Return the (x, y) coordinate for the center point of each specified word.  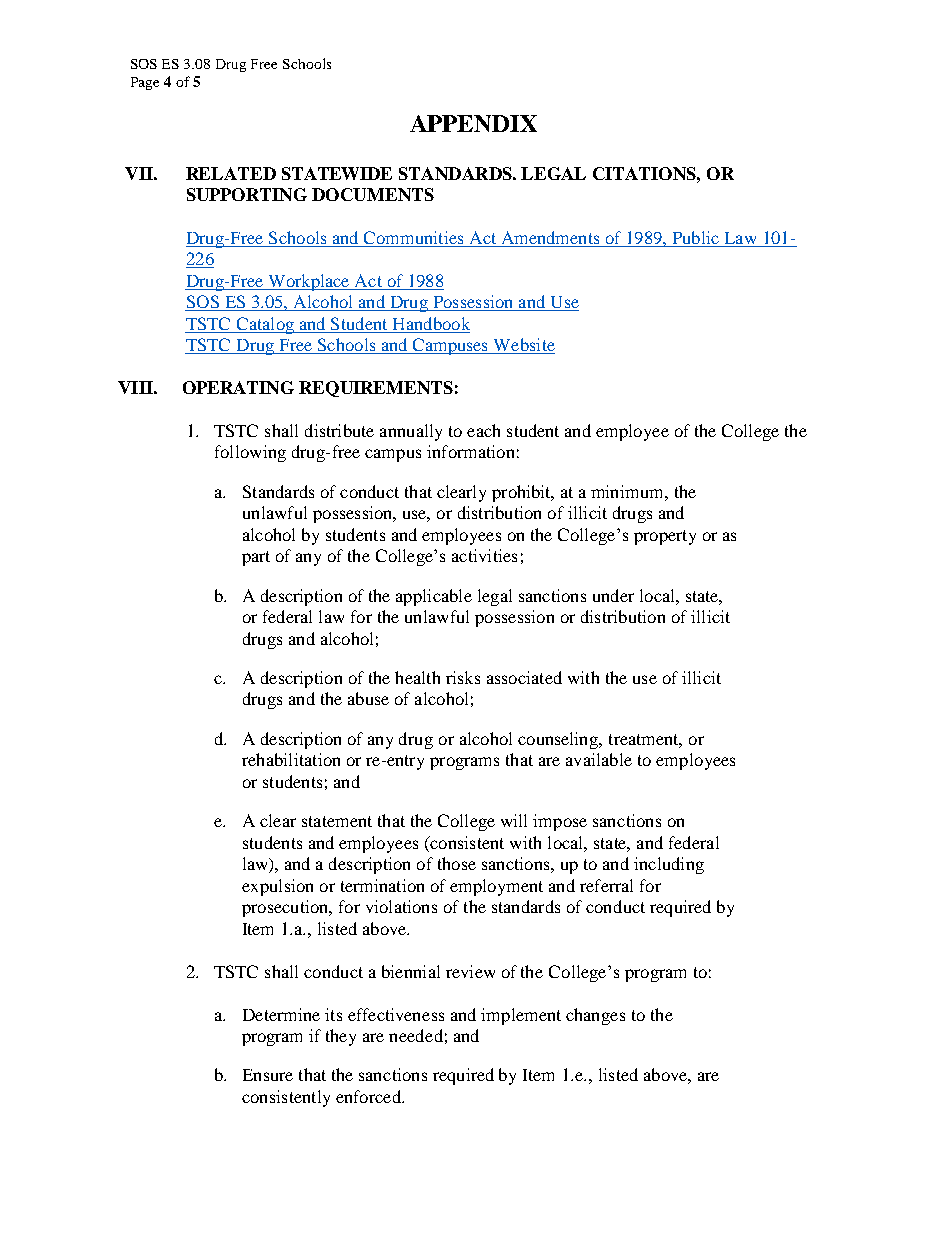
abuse (368, 698)
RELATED (231, 173)
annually (411, 432)
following (250, 453)
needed (416, 1035)
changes (595, 1016)
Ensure (268, 1075)
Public (696, 237)
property (665, 537)
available (599, 759)
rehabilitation (291, 759)
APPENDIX (473, 123)
